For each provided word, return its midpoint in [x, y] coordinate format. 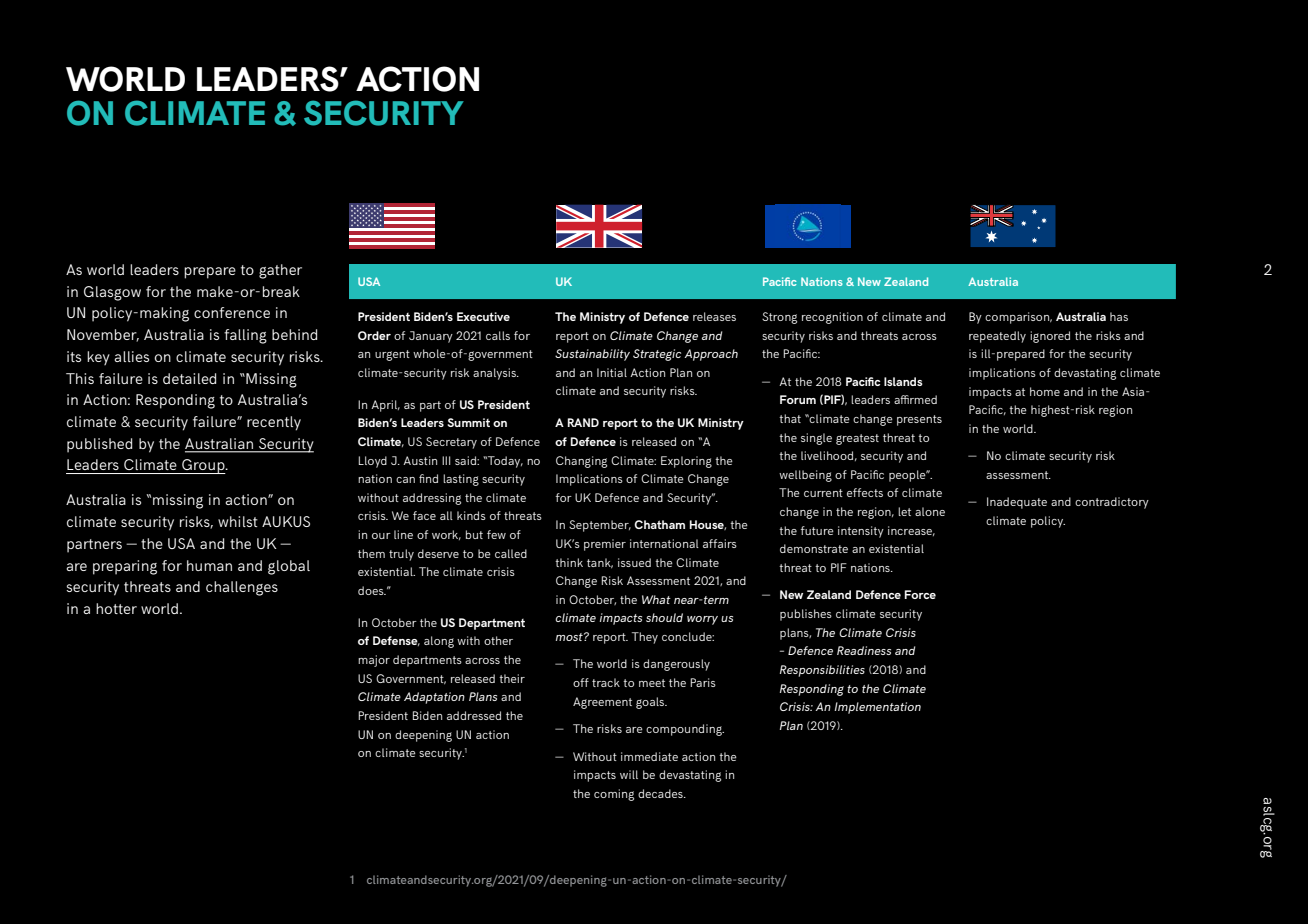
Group [203, 466]
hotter [116, 608]
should [664, 617]
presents [919, 420]
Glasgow [112, 293]
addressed [474, 715]
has [1119, 316]
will [629, 774]
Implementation [877, 708]
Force [920, 594]
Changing [581, 462]
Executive [483, 316]
